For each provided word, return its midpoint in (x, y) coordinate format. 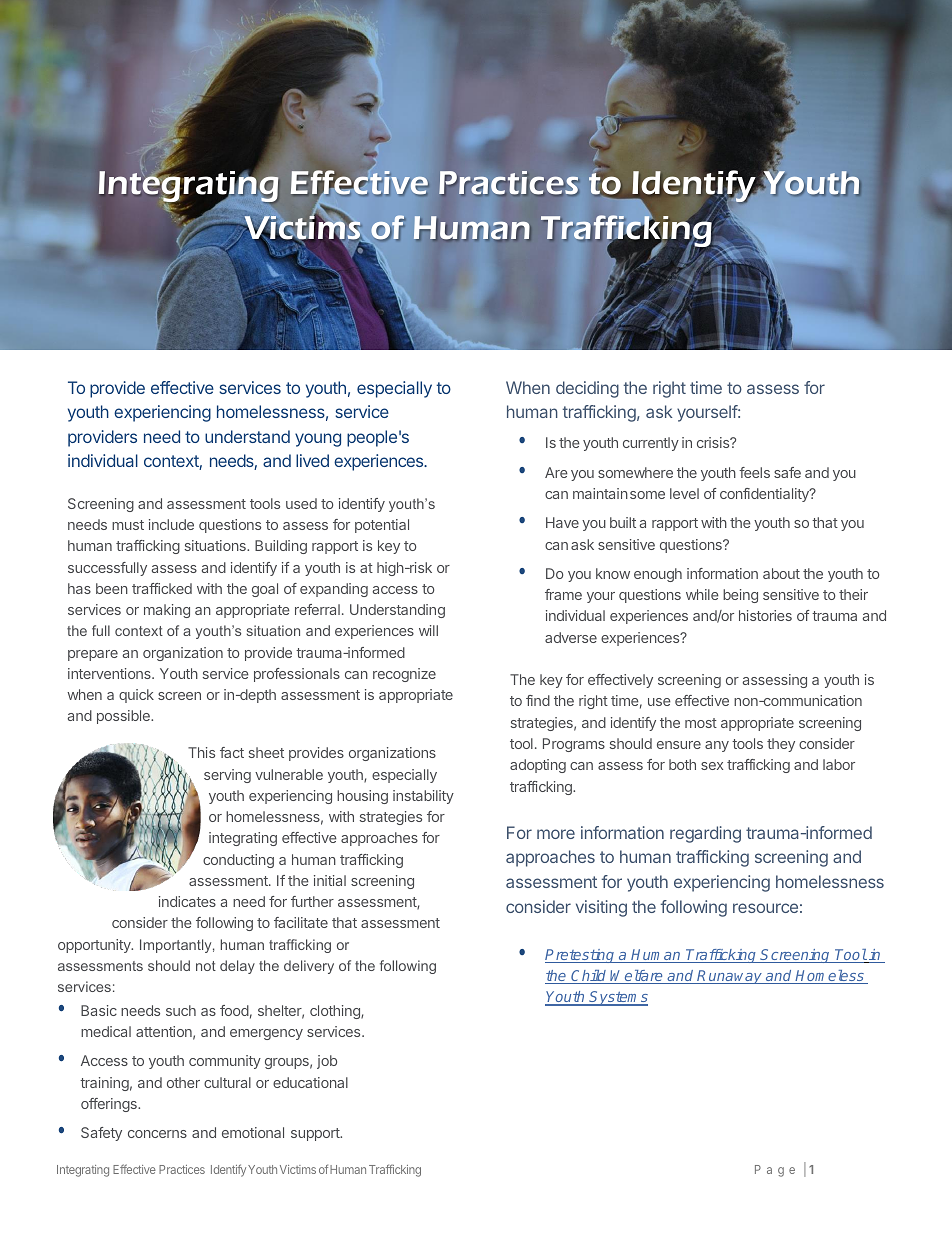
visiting (601, 908)
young (318, 440)
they (781, 745)
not (206, 966)
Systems (618, 998)
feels (754, 472)
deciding (587, 389)
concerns (157, 1134)
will (428, 630)
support (316, 1134)
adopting (538, 766)
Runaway (730, 977)
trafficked (162, 588)
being (740, 596)
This (201, 752)
